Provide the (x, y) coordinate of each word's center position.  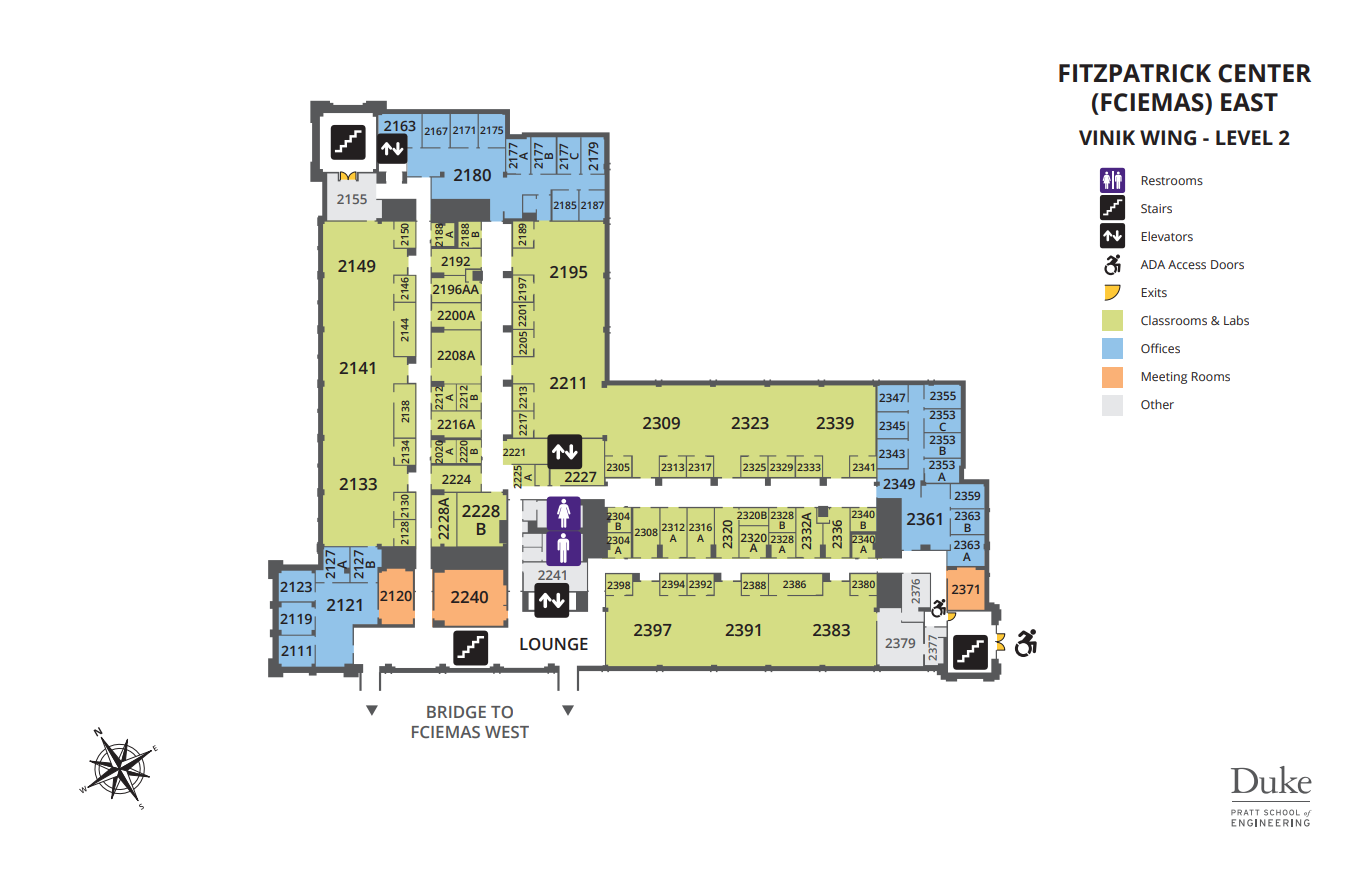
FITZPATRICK (1135, 73)
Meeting (1164, 378)
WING (1168, 138)
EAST (1249, 102)
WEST (507, 732)
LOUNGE (554, 644)
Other (1157, 404)
